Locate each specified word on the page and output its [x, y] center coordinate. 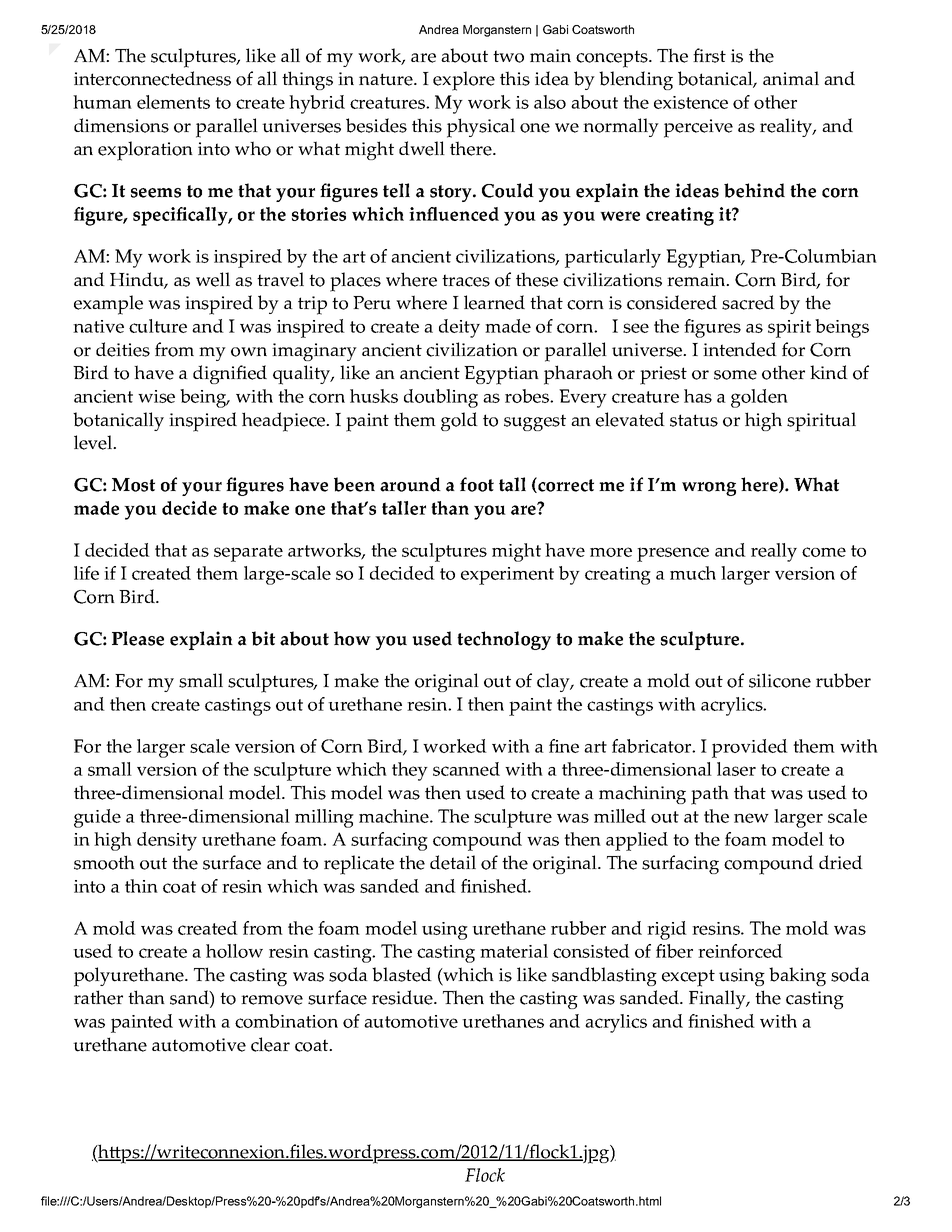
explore [464, 81]
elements [173, 102]
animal [791, 78]
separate [248, 553]
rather [98, 997]
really [774, 552]
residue [403, 997]
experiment [507, 576]
